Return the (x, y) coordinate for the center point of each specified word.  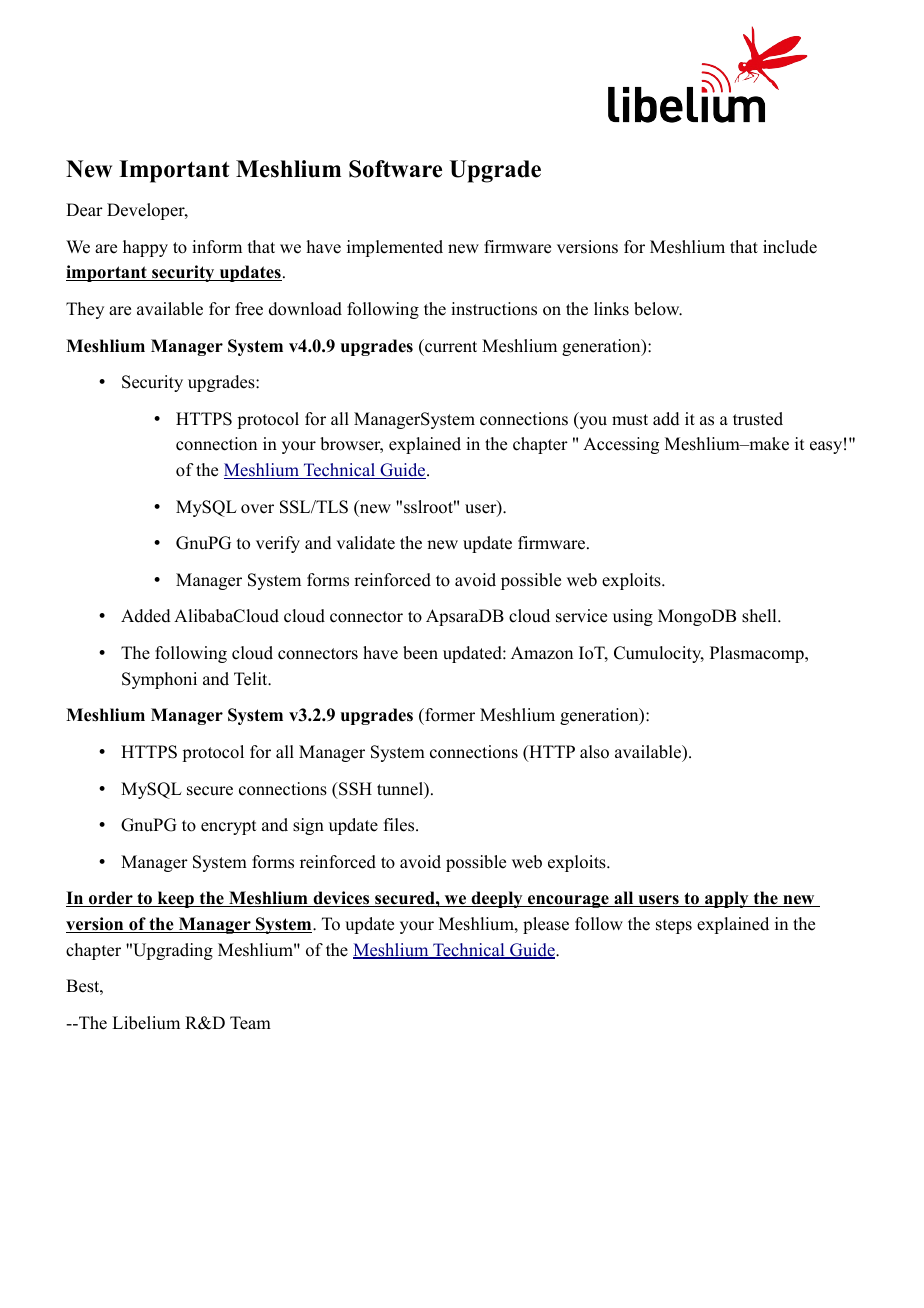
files (400, 825)
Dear (84, 210)
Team (250, 1023)
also (594, 752)
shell (760, 616)
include (790, 247)
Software (395, 169)
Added (146, 616)
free (249, 309)
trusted (758, 419)
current (450, 346)
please (546, 925)
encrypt (228, 827)
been (420, 653)
